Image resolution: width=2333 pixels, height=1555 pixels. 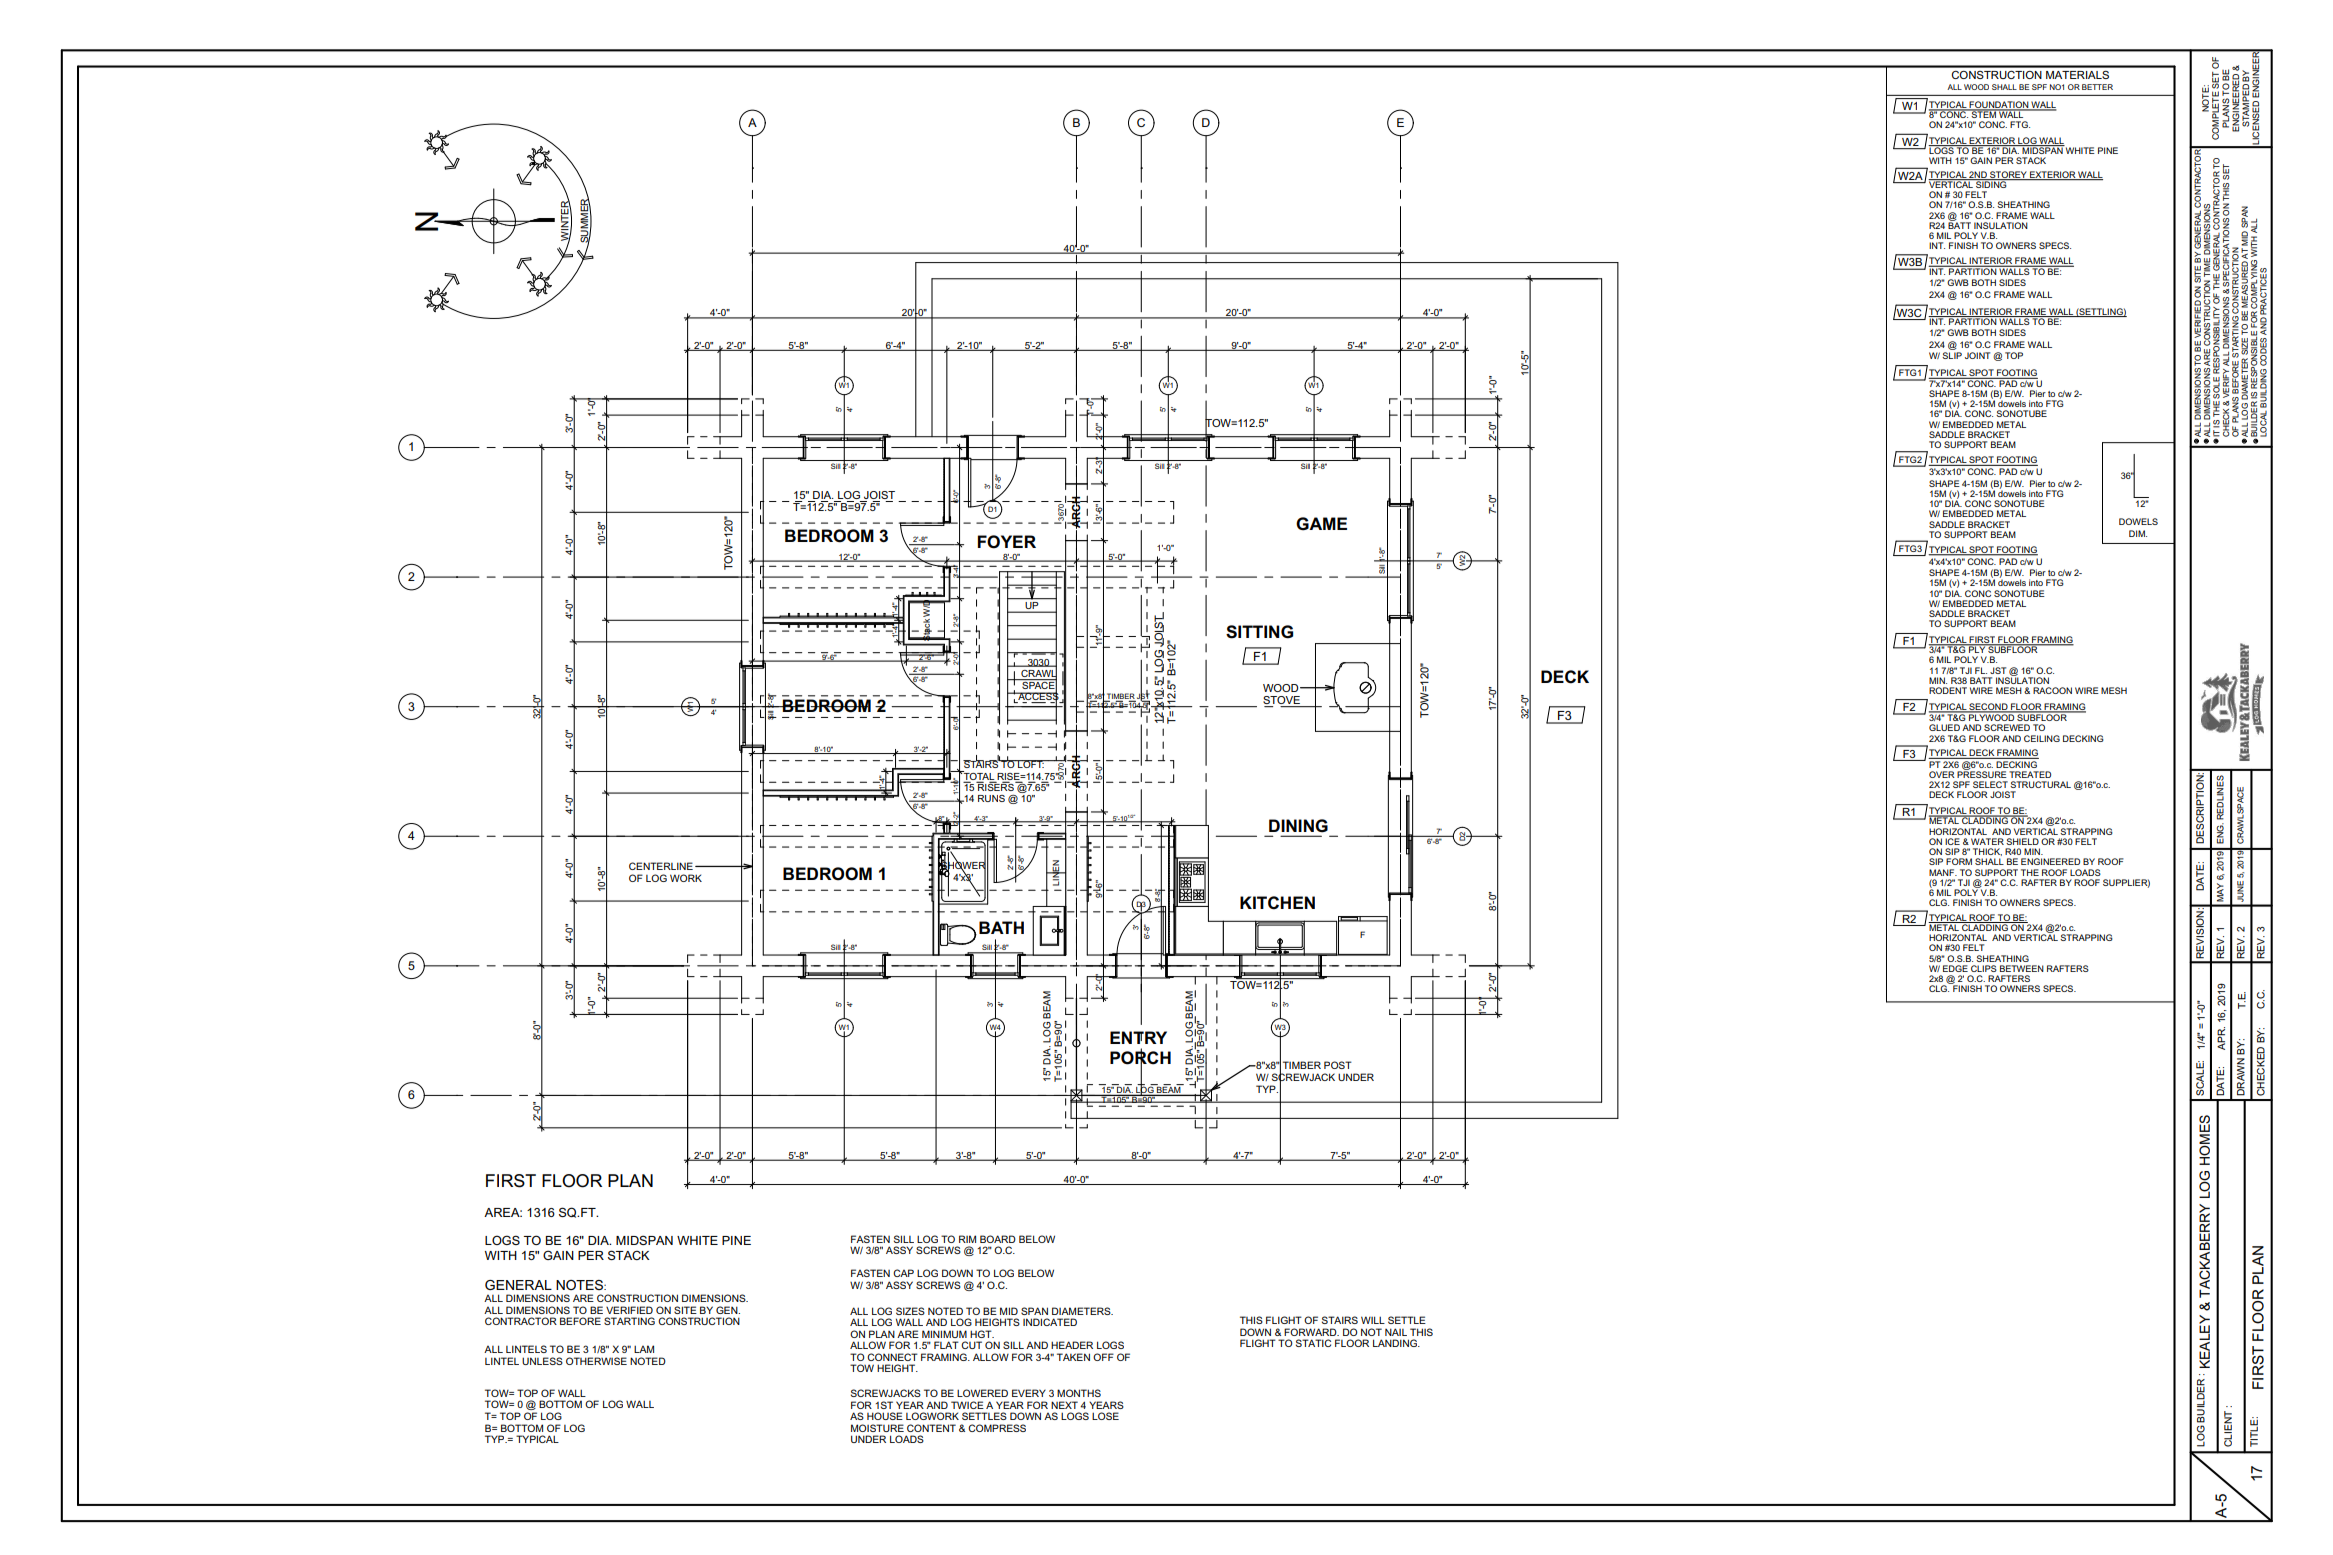 I want to click on OVER, so click(x=1942, y=774).
